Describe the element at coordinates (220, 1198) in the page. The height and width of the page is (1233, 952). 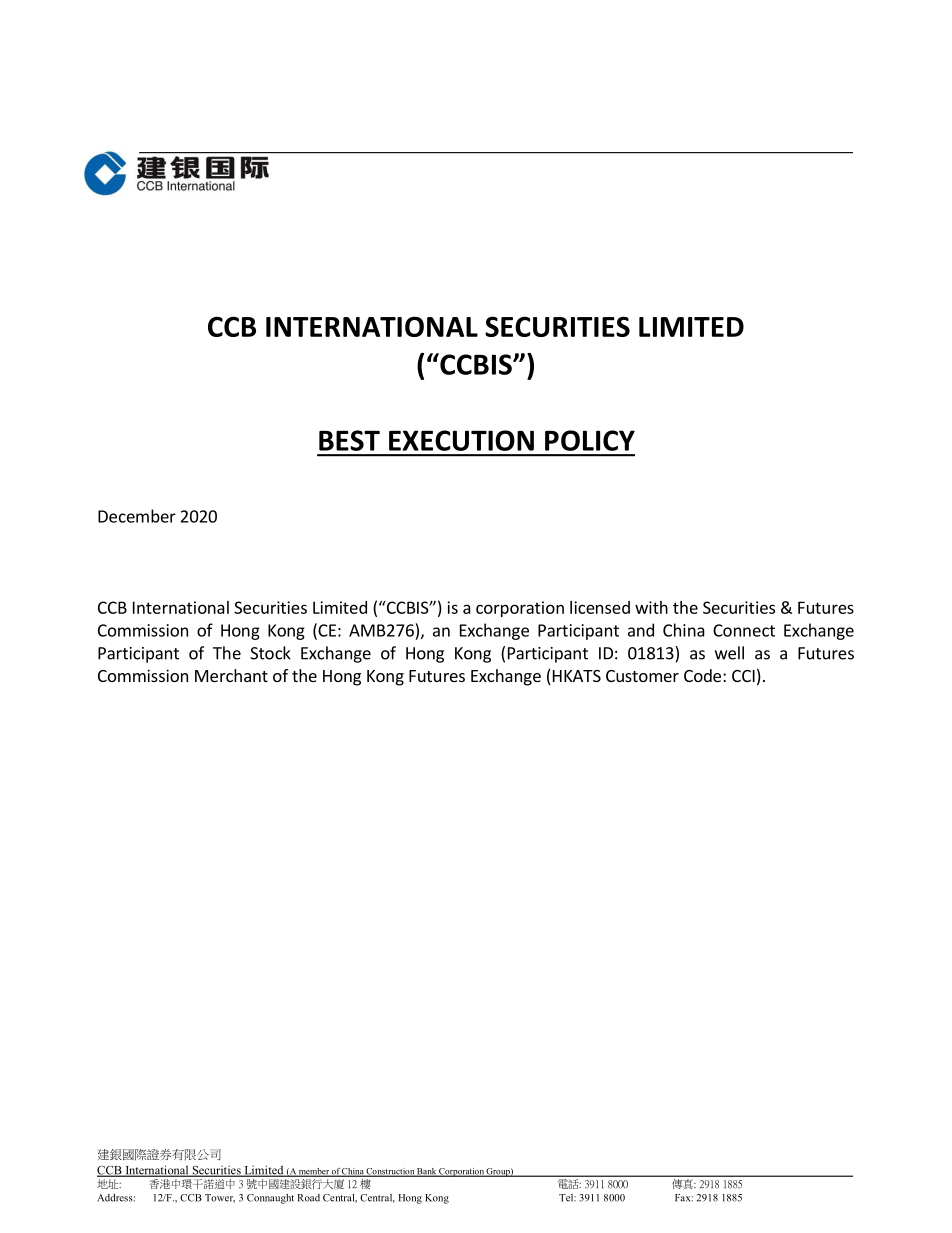
I see `Tower` at that location.
